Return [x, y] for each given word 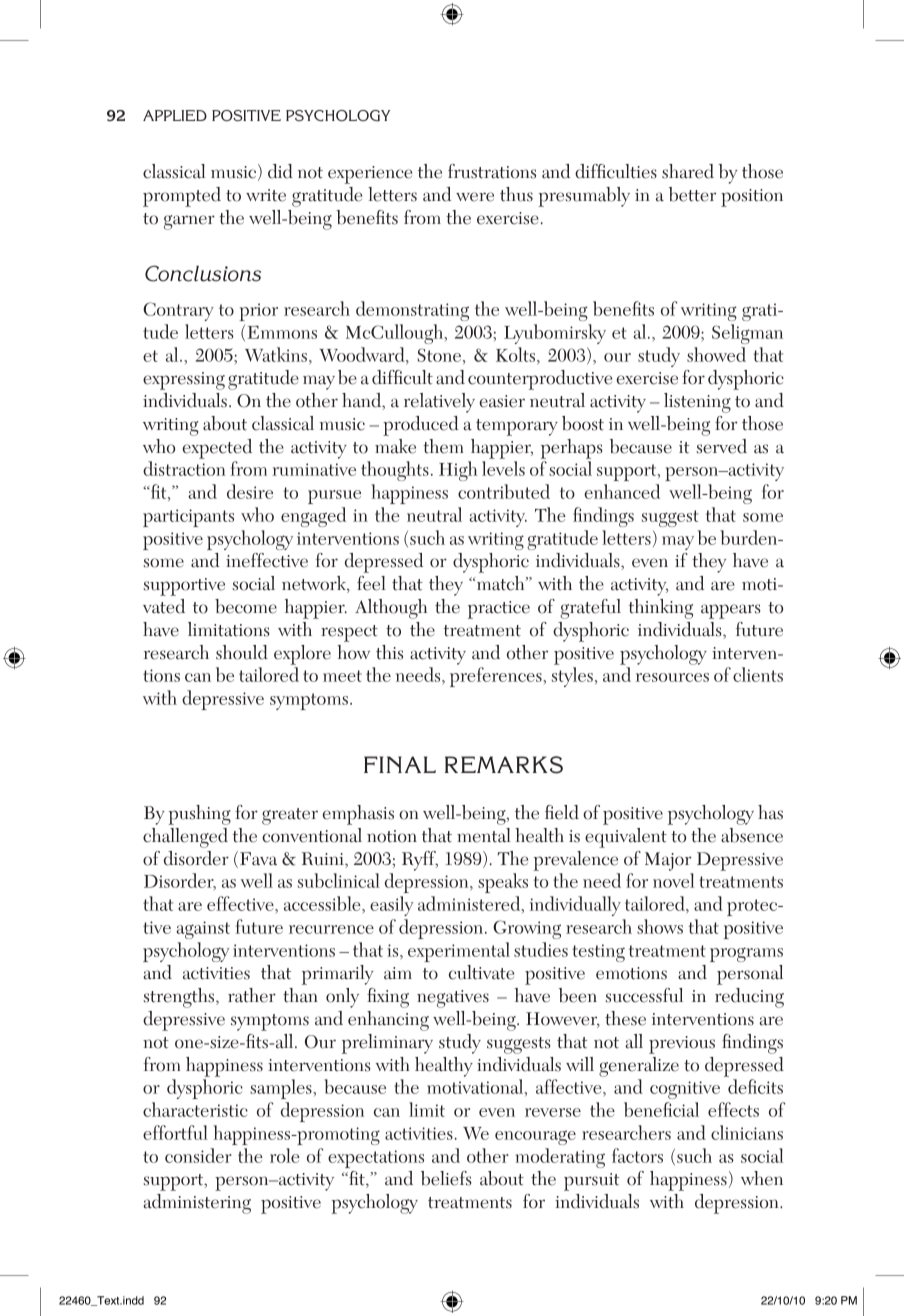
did [280, 171]
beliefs [446, 1178]
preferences [497, 677]
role [285, 1155]
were [475, 197]
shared [688, 171]
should [242, 652]
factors [637, 1155]
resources [672, 677]
